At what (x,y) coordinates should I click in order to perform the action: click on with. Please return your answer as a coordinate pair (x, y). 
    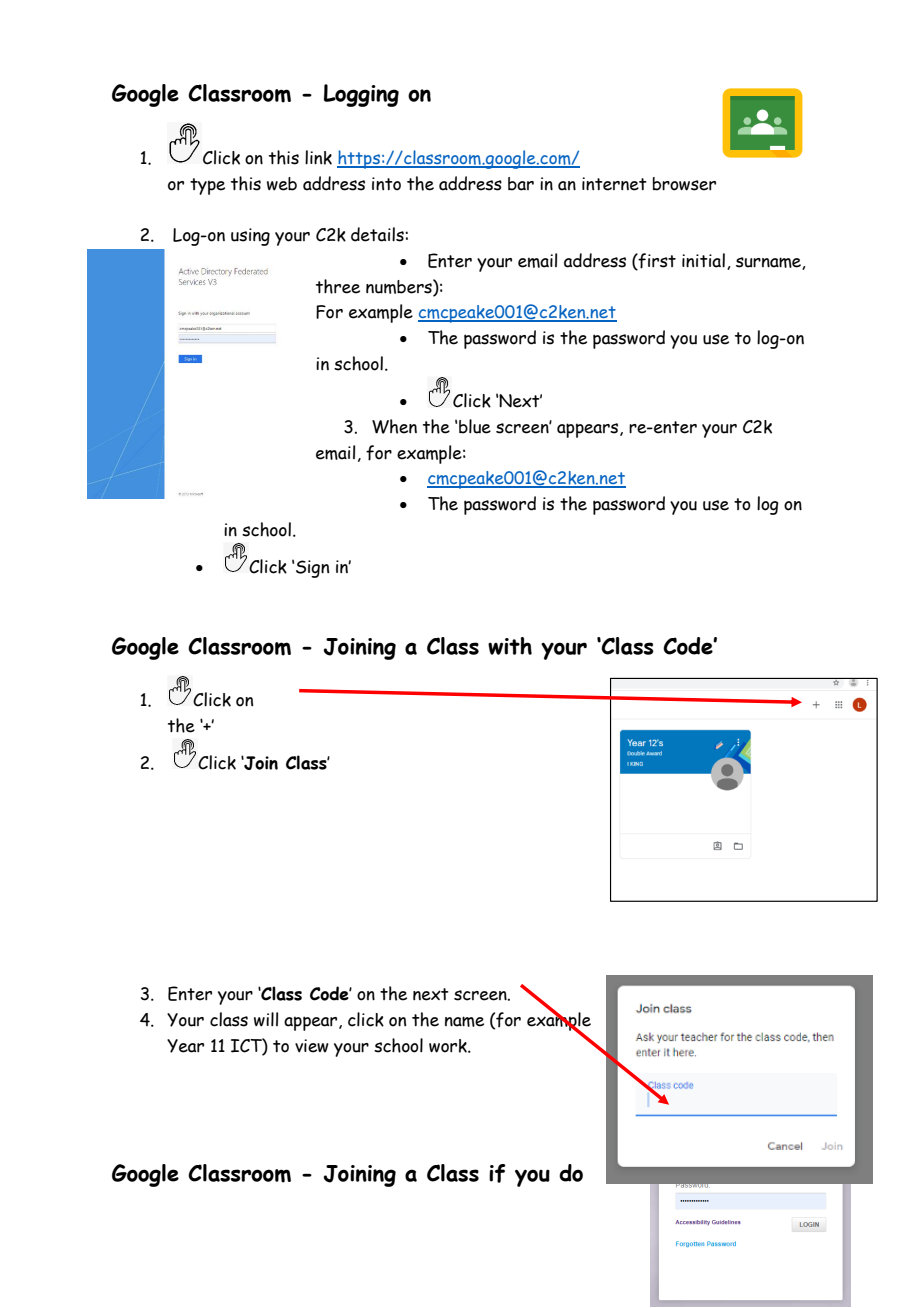
    Looking at the image, I should click on (510, 646).
